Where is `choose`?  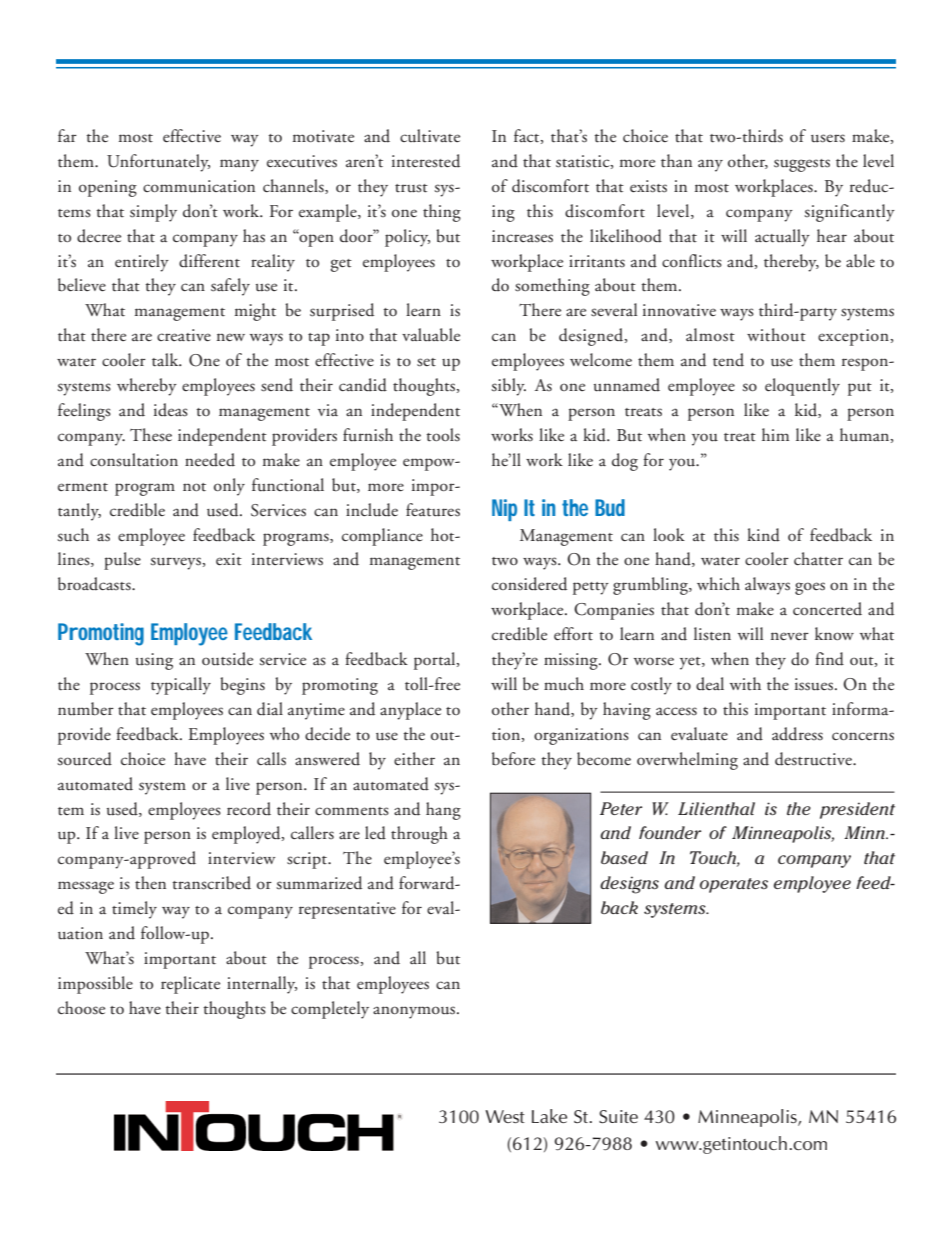
choose is located at coordinates (81, 1007).
